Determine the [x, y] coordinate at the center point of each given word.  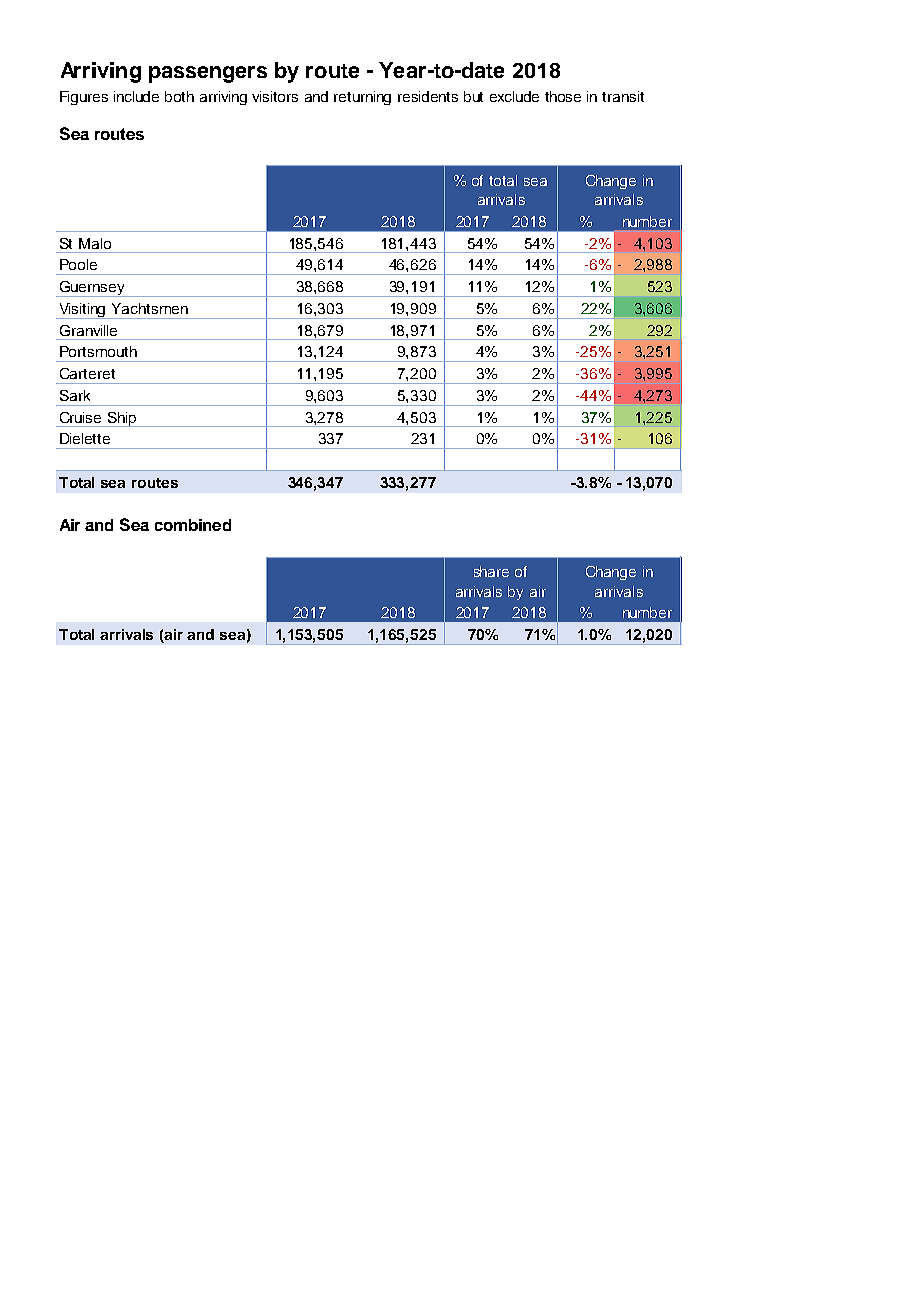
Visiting [83, 311]
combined [193, 525]
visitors [275, 96]
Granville [88, 330]
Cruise [80, 417]
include [136, 96]
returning [362, 98]
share [491, 571]
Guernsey [92, 289]
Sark [75, 395]
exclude [514, 96]
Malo [95, 243]
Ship [121, 419]
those [563, 96]
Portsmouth [98, 351]
